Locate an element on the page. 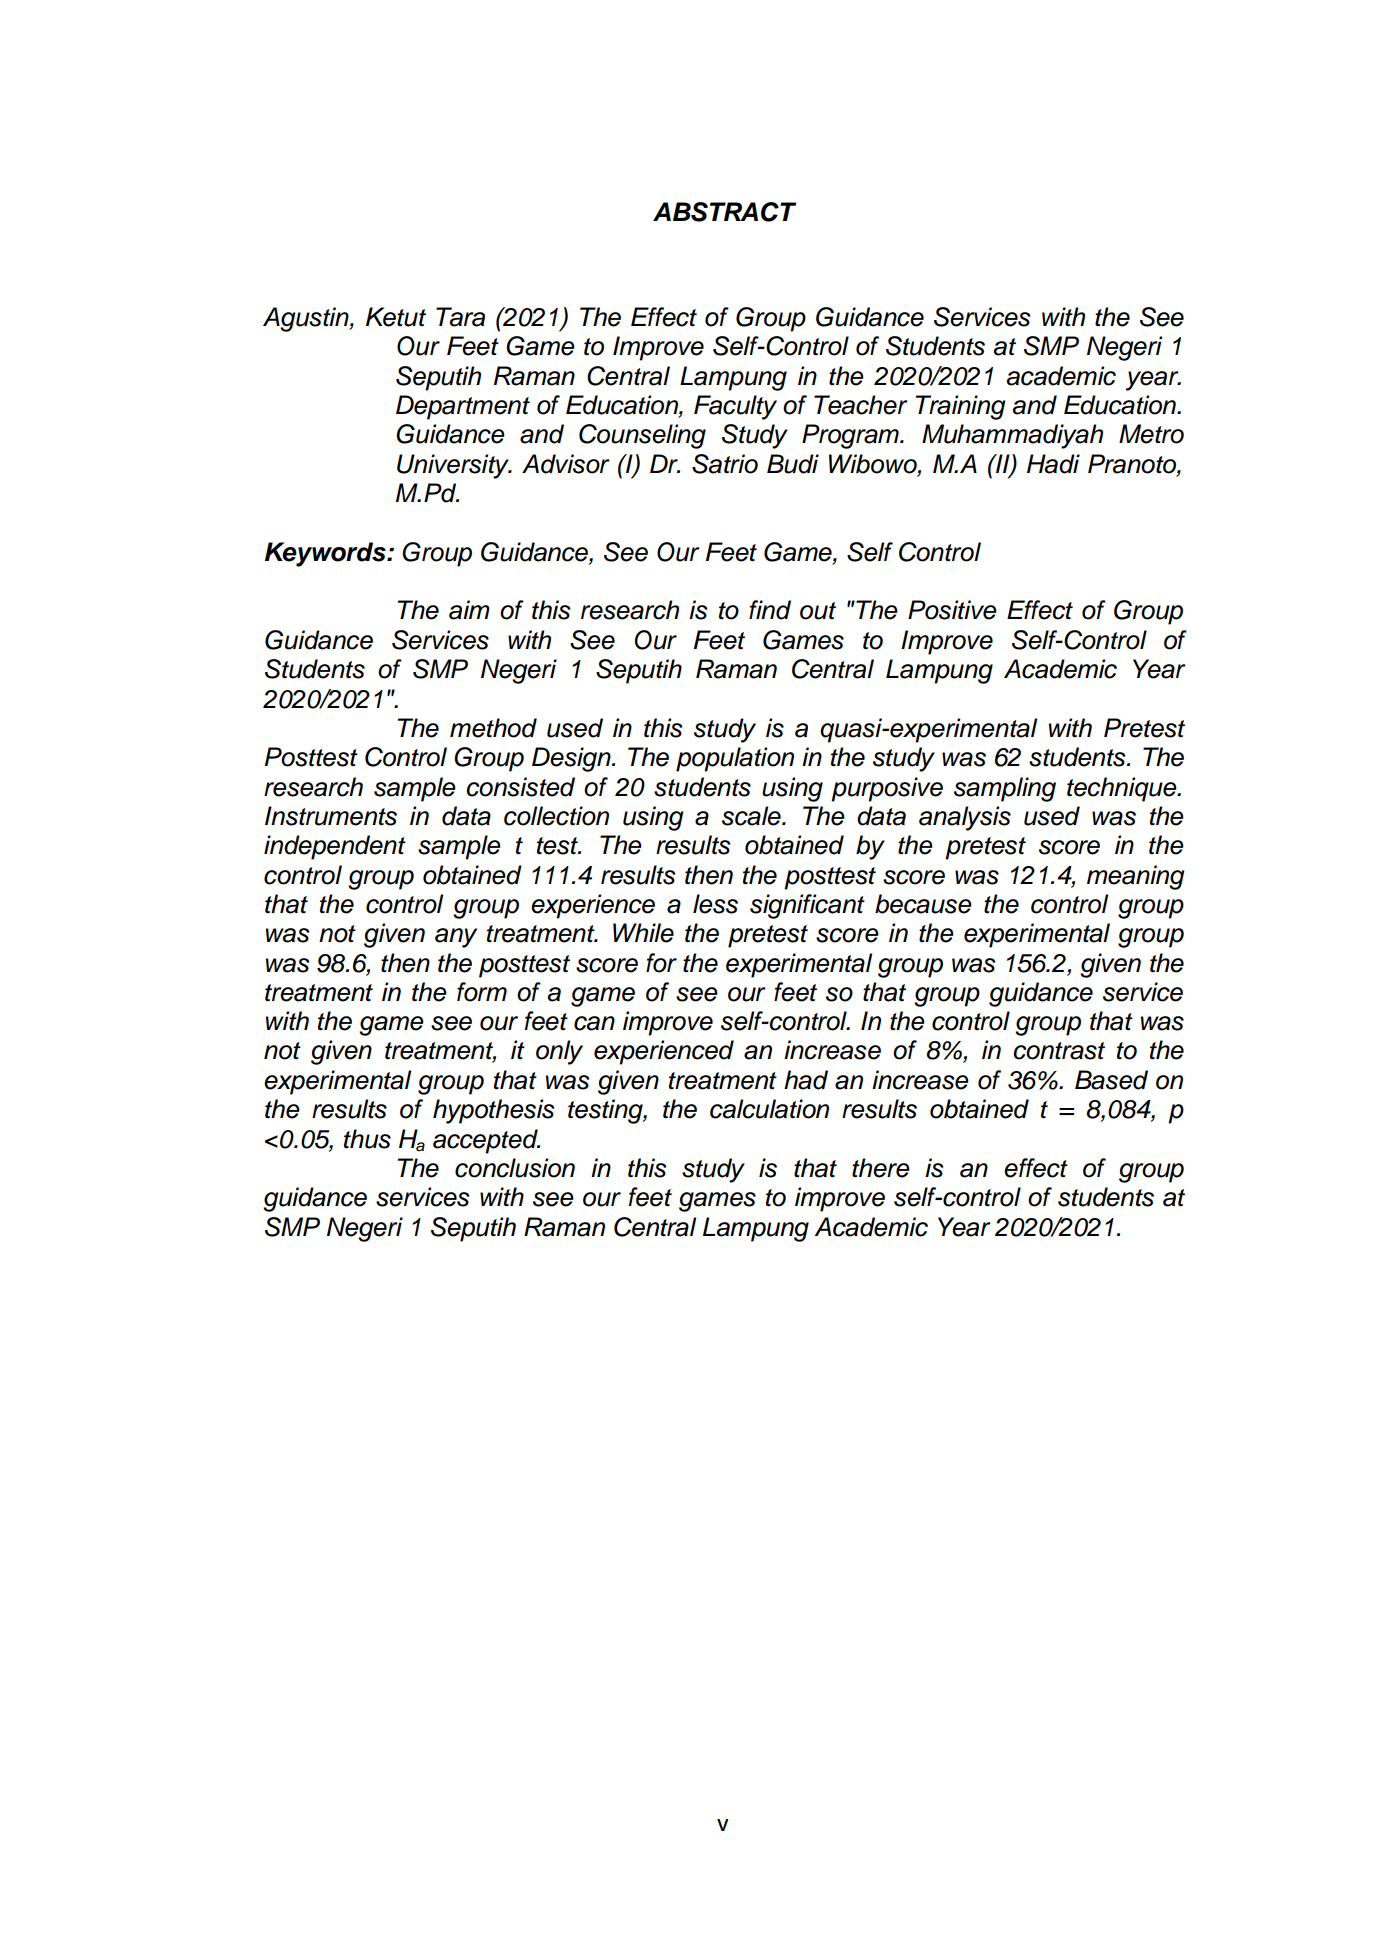  scale is located at coordinates (752, 816).
